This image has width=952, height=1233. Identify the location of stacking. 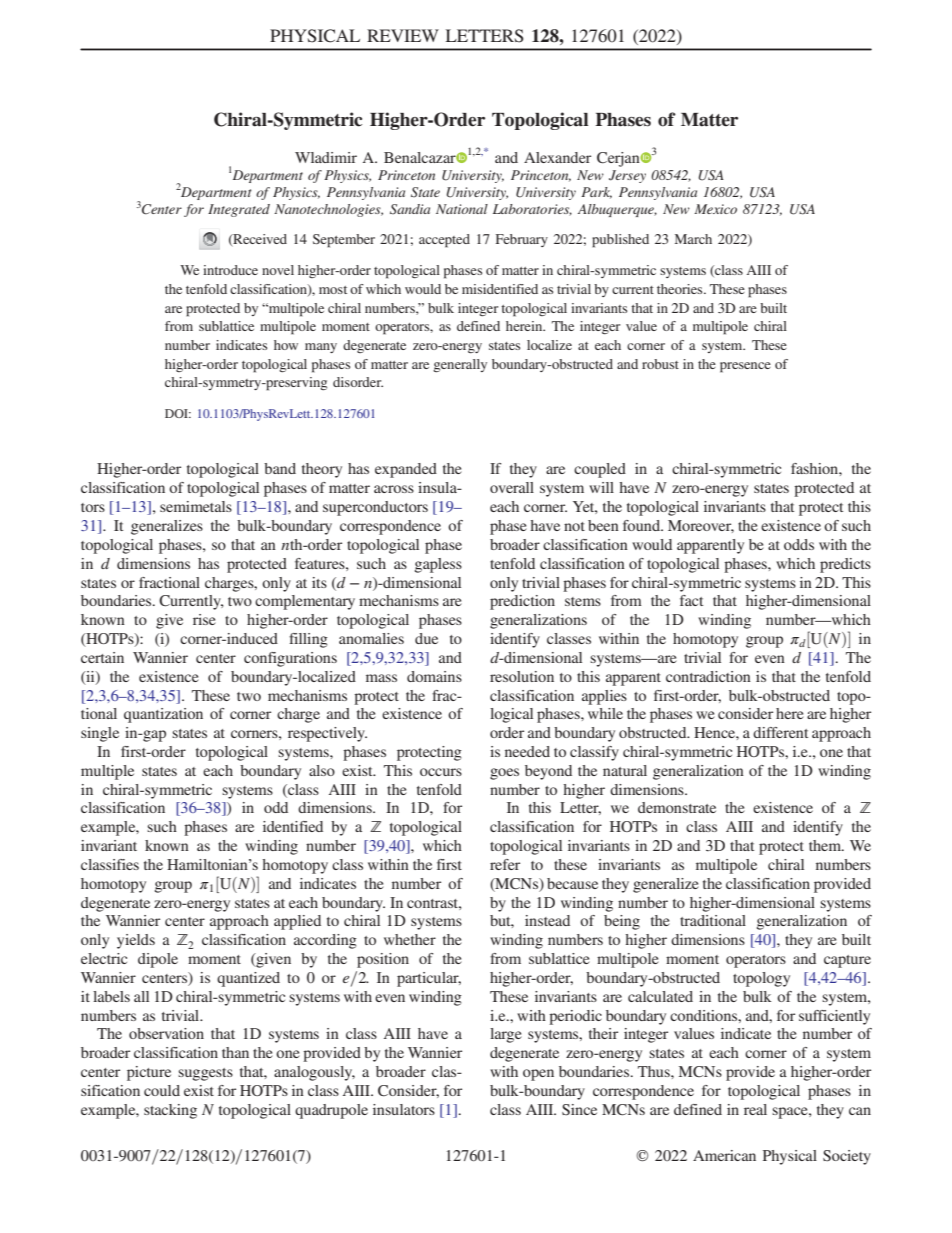
(170, 1111).
